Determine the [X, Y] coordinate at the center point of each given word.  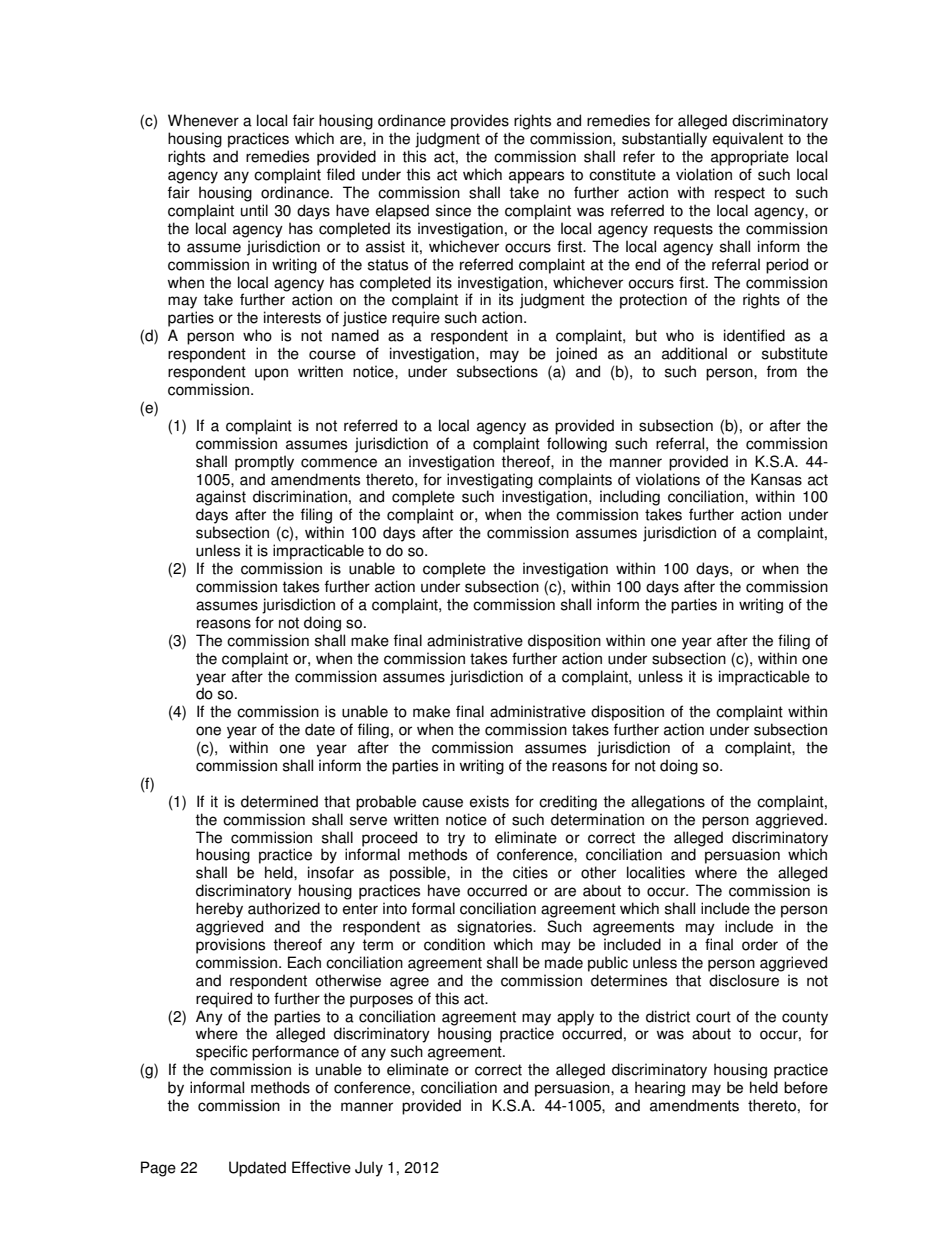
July [369, 1169]
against [221, 498]
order [760, 944]
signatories [495, 928]
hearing [660, 1089]
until [254, 210]
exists [489, 801]
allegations [668, 803]
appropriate [750, 158]
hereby [219, 910]
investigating [490, 481]
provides [480, 122]
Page [158, 1169]
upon [271, 374]
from [782, 371]
